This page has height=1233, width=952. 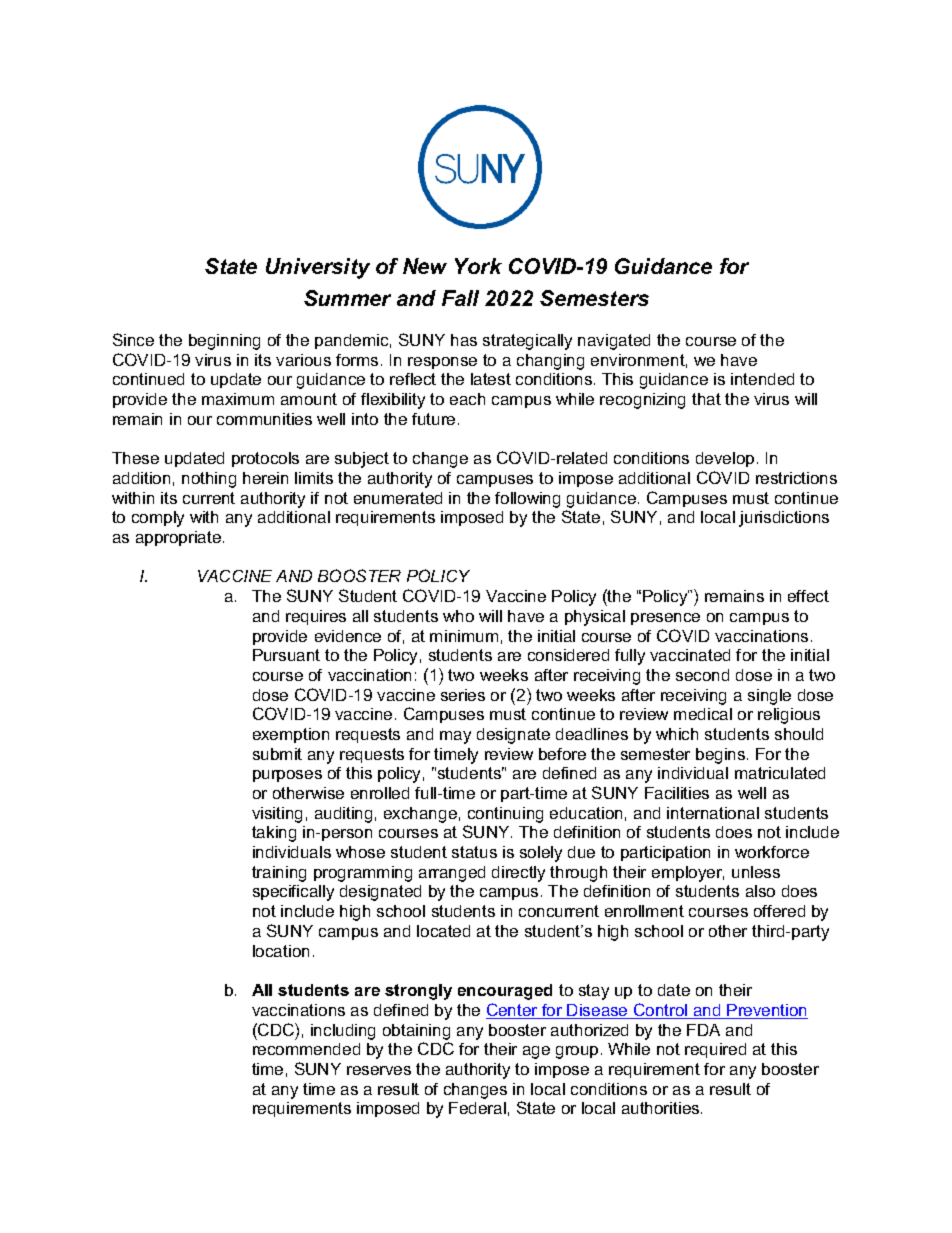 I want to click on continuing, so click(x=505, y=815).
